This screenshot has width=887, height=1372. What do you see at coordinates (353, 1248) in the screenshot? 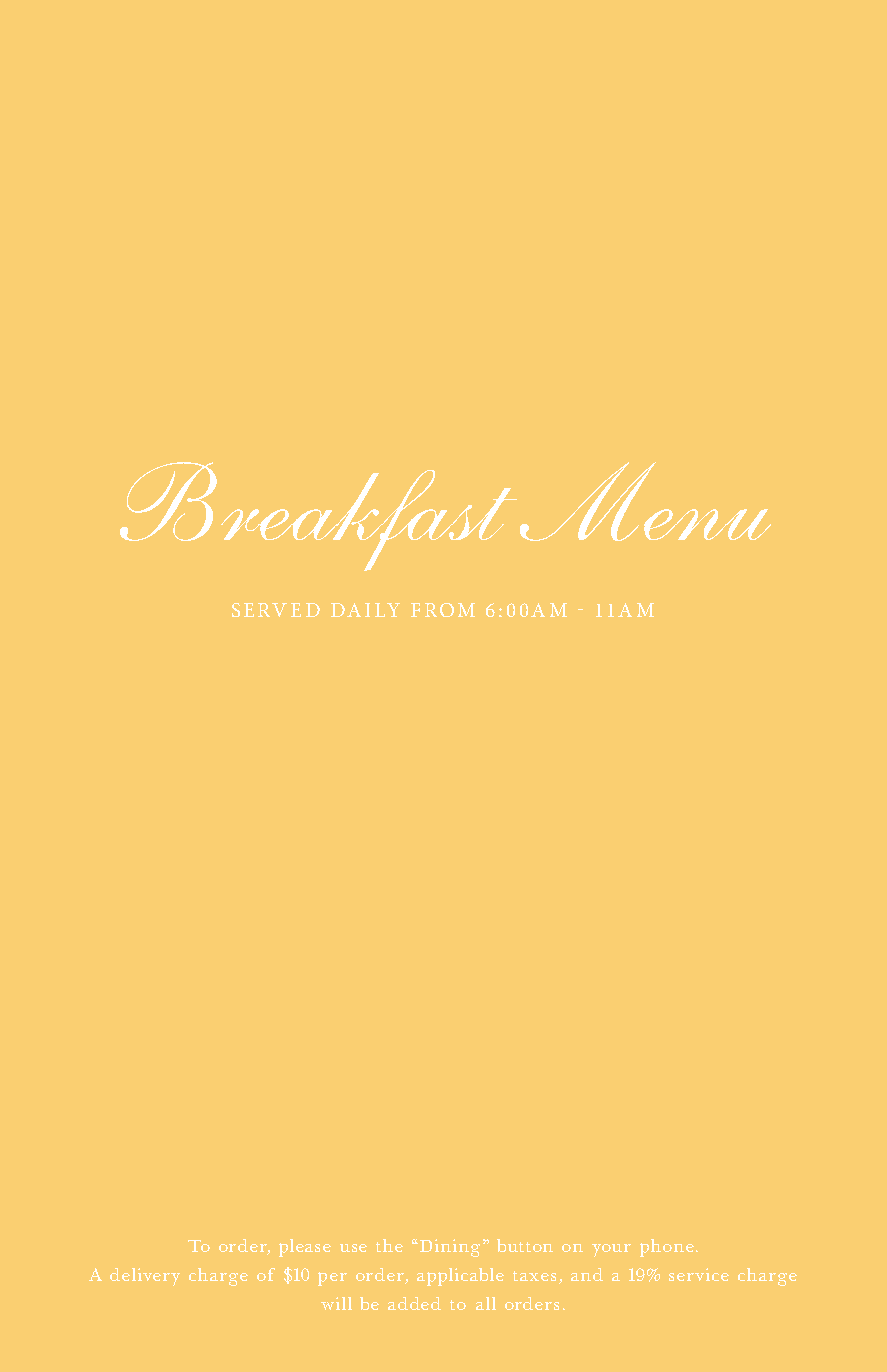
I see `use` at bounding box center [353, 1248].
